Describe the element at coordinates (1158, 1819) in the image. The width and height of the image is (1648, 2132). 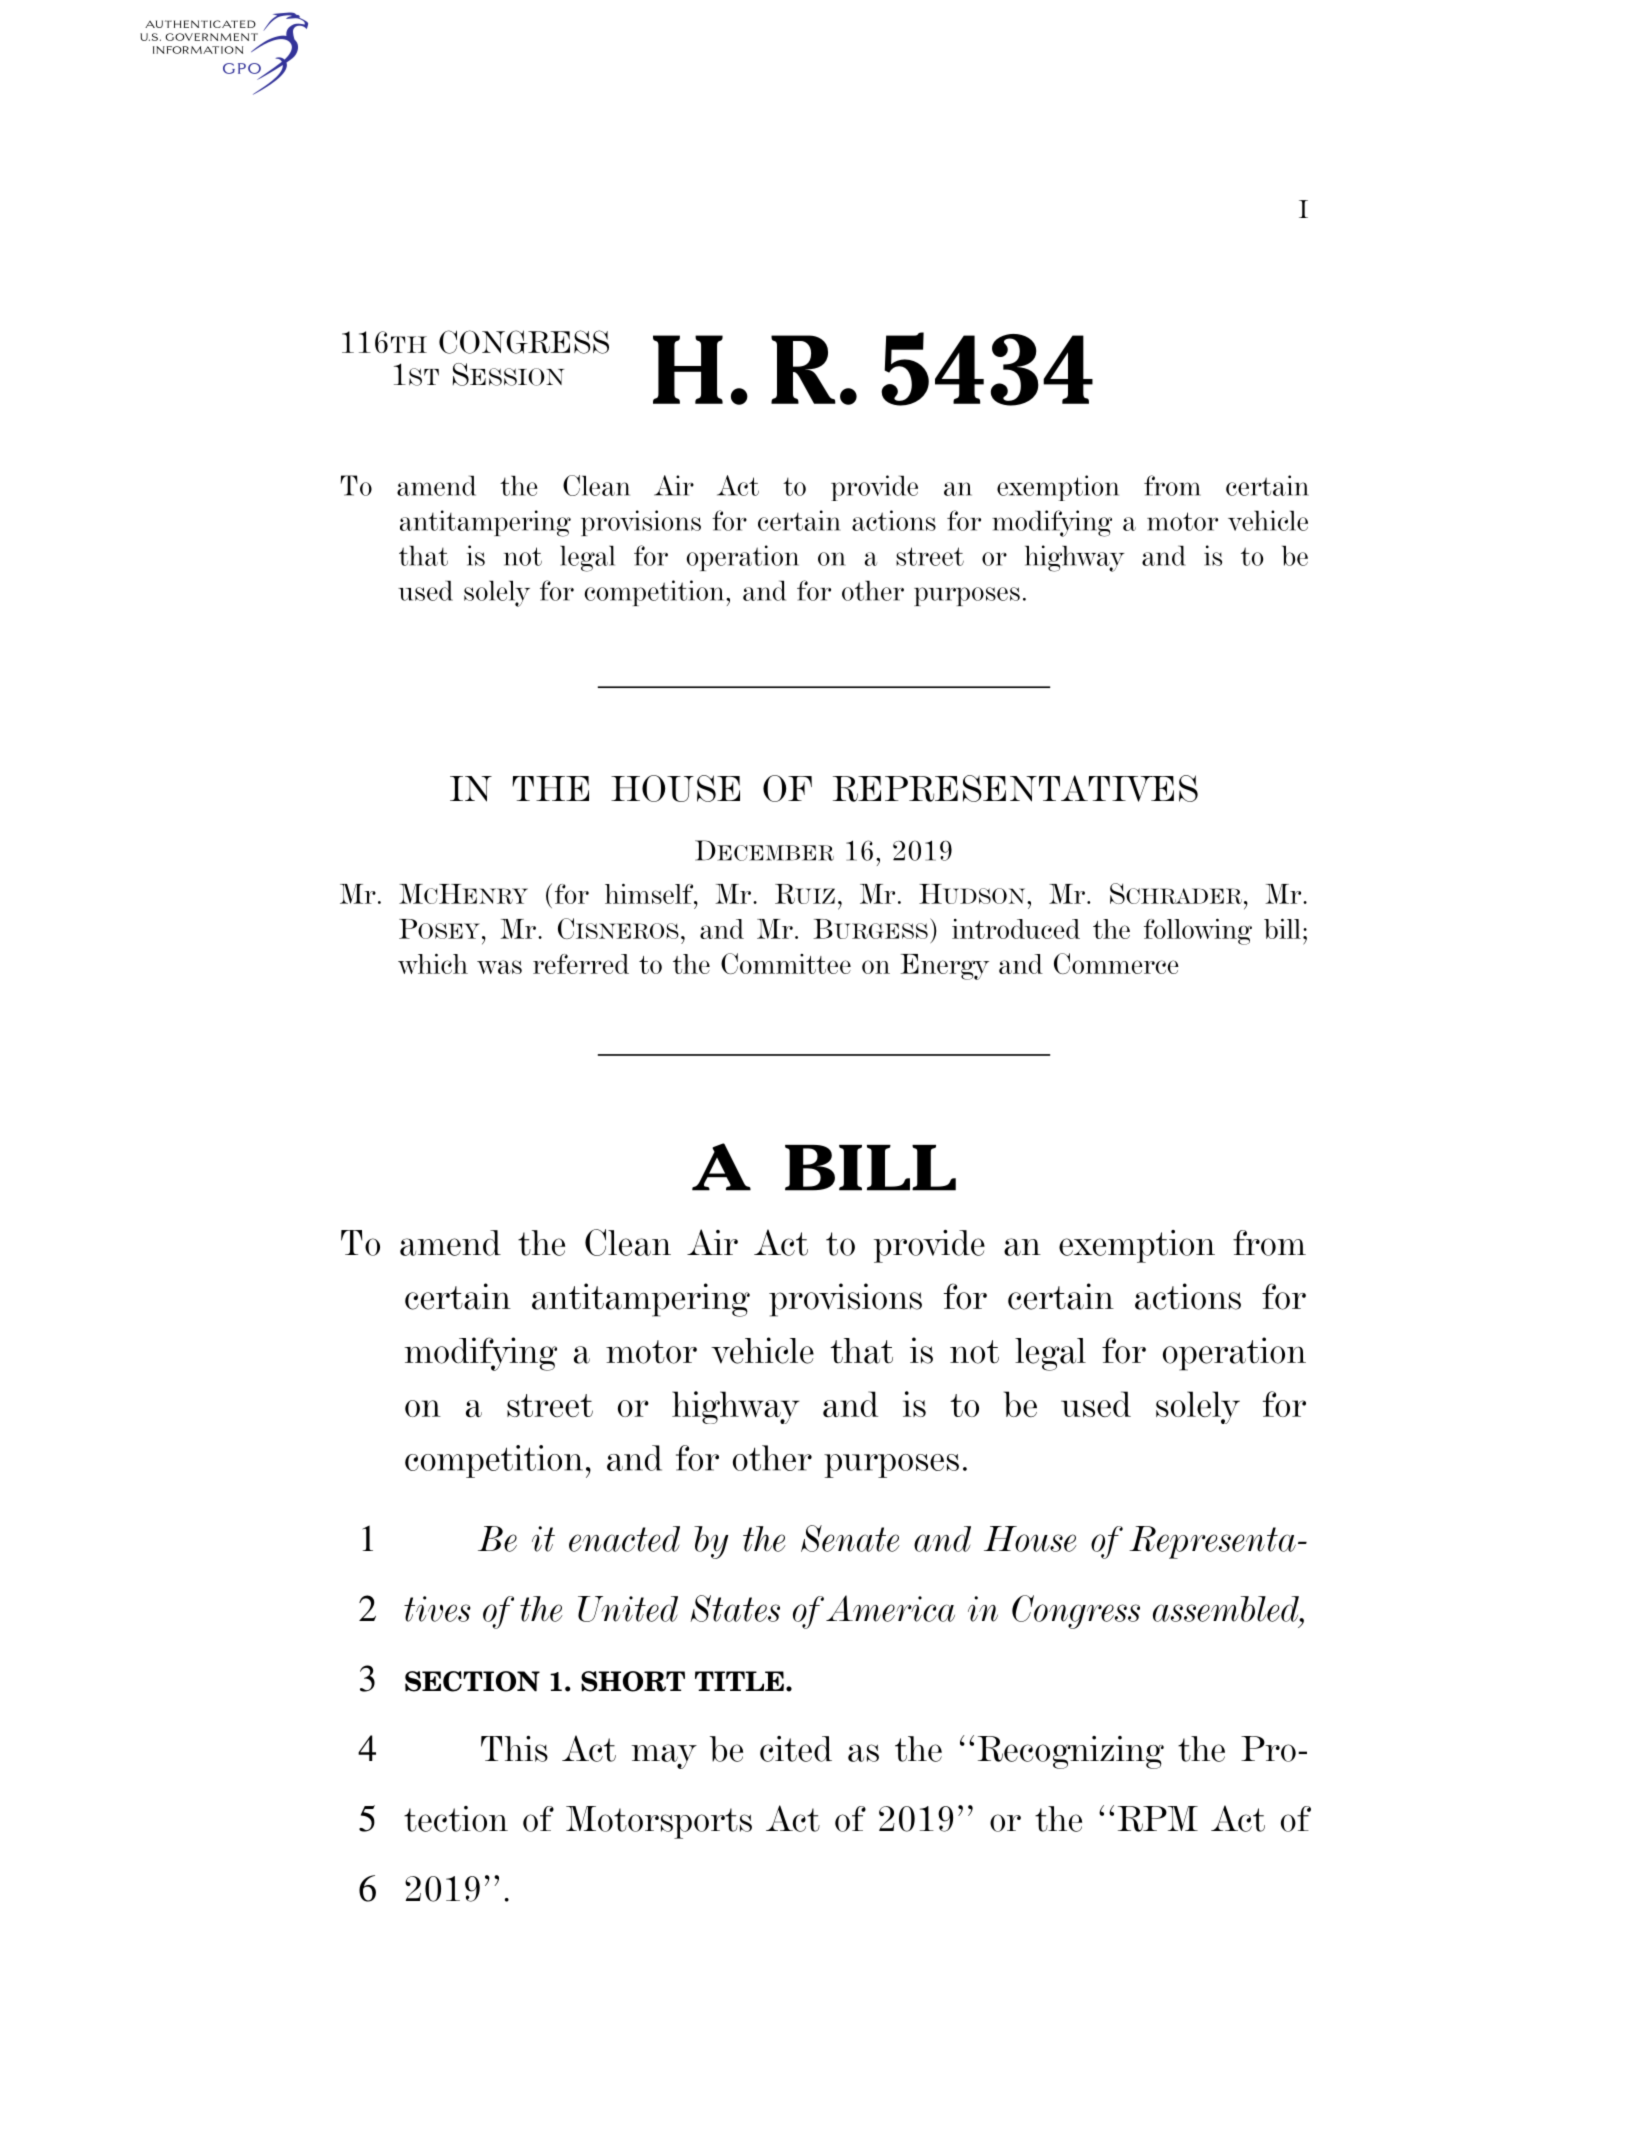
I see `RPM` at that location.
